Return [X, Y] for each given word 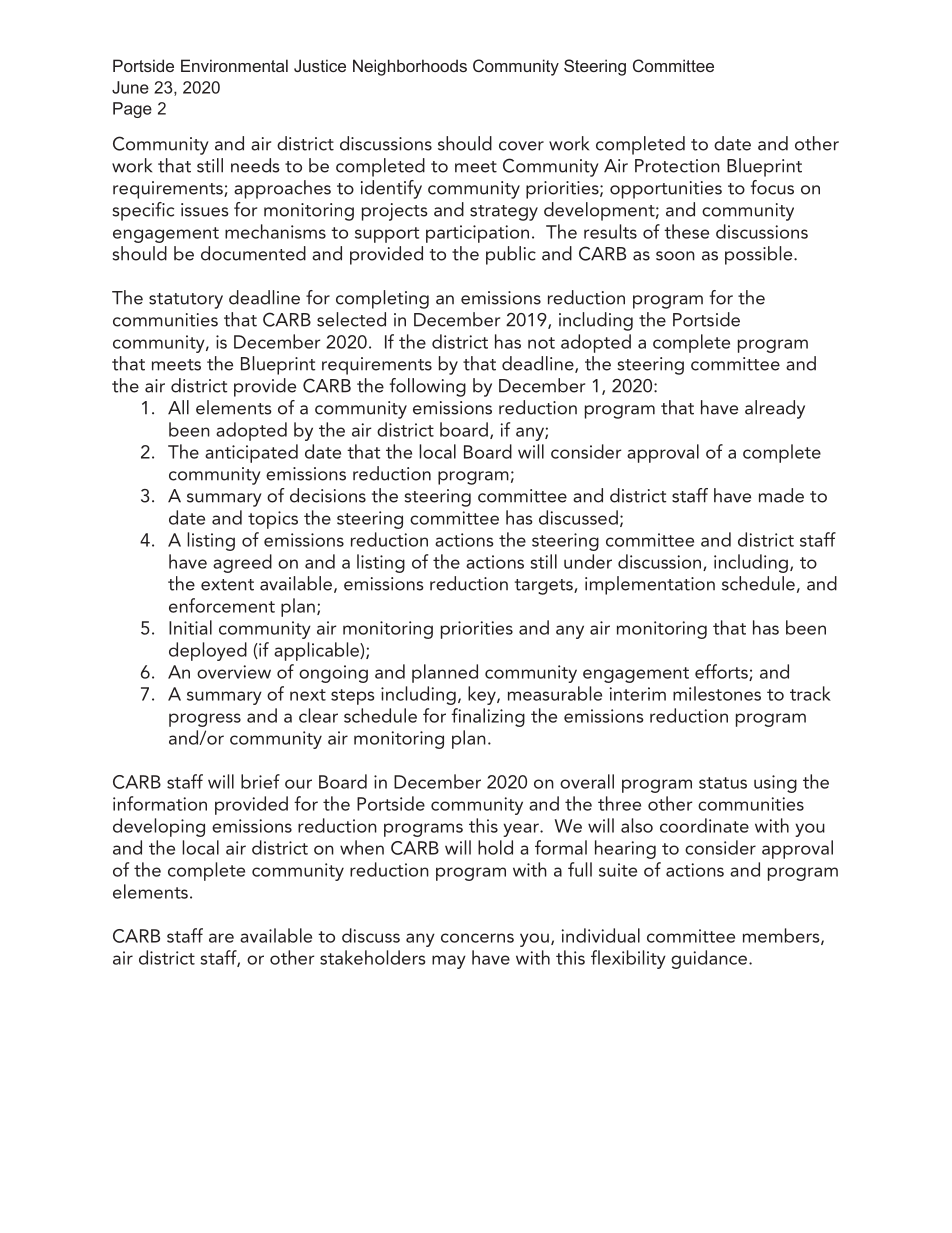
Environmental [234, 65]
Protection [677, 166]
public [511, 255]
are [221, 938]
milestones [717, 693]
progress [205, 720]
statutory [186, 301]
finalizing [488, 717]
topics [273, 520]
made [781, 495]
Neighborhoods [410, 67]
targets [545, 587]
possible [760, 255]
